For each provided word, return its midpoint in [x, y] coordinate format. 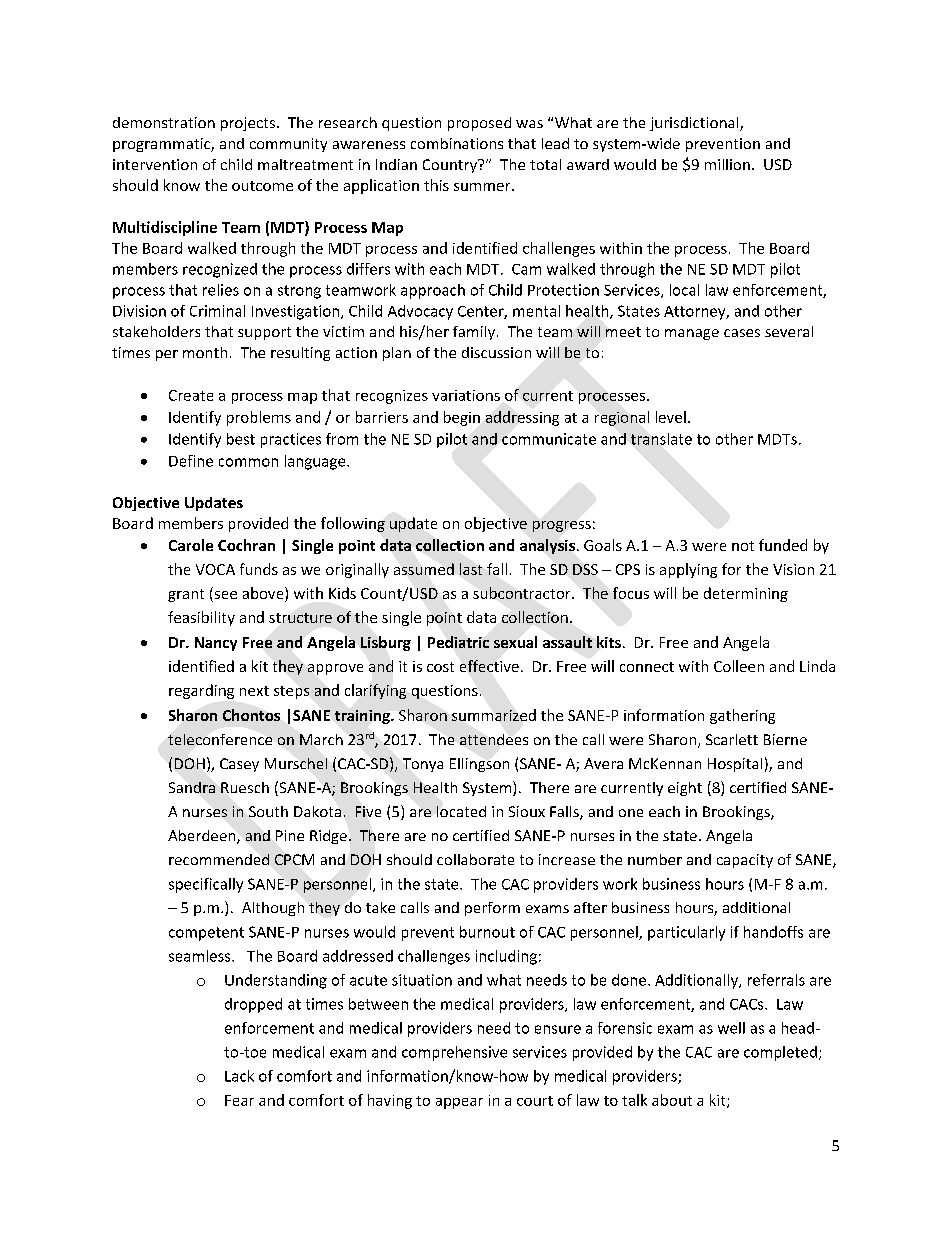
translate [661, 439]
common [248, 462]
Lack [239, 1076]
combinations [457, 143]
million [727, 164]
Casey [239, 765]
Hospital [735, 765]
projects [248, 124]
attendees [494, 739]
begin [462, 418]
